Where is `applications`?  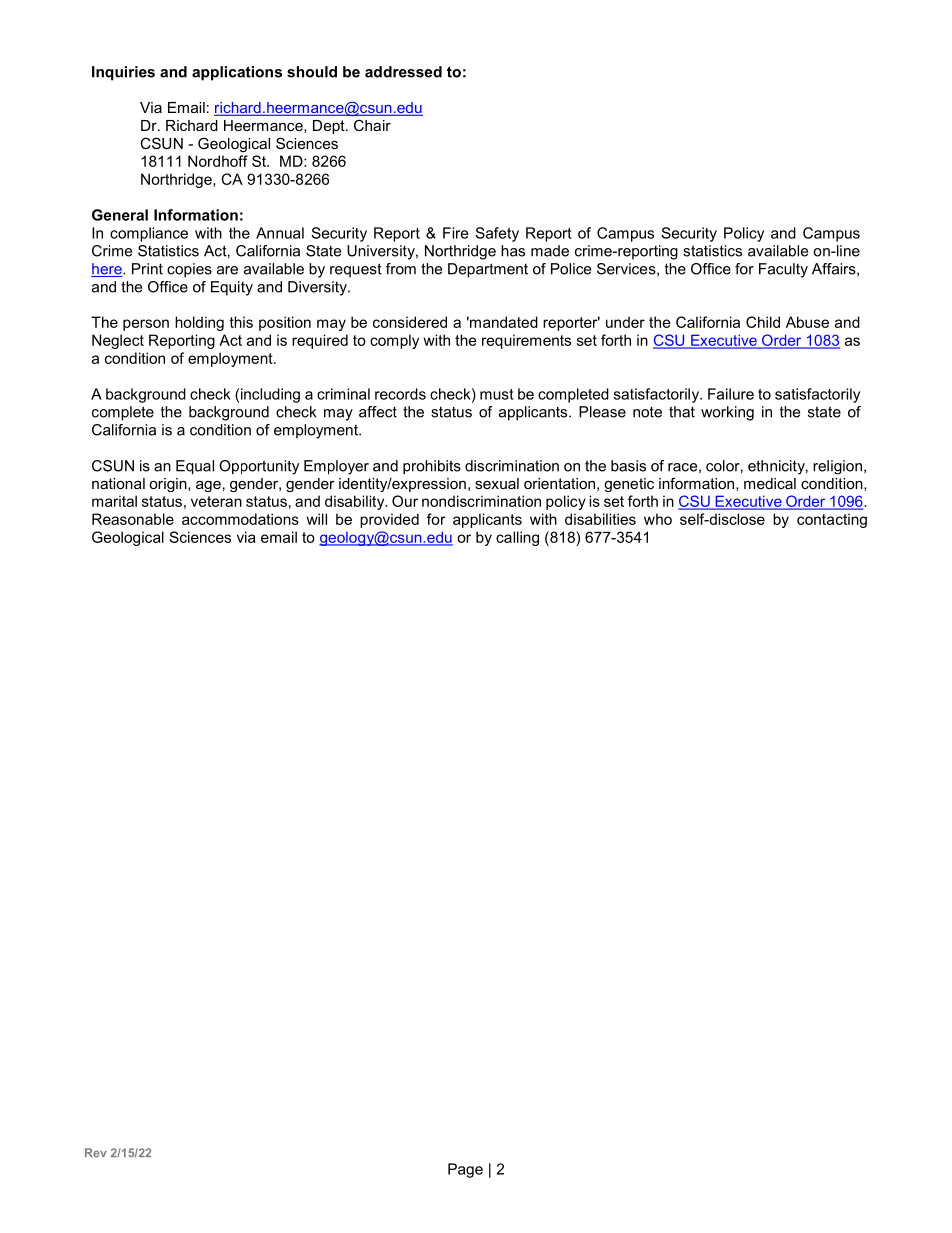 applications is located at coordinates (237, 73).
